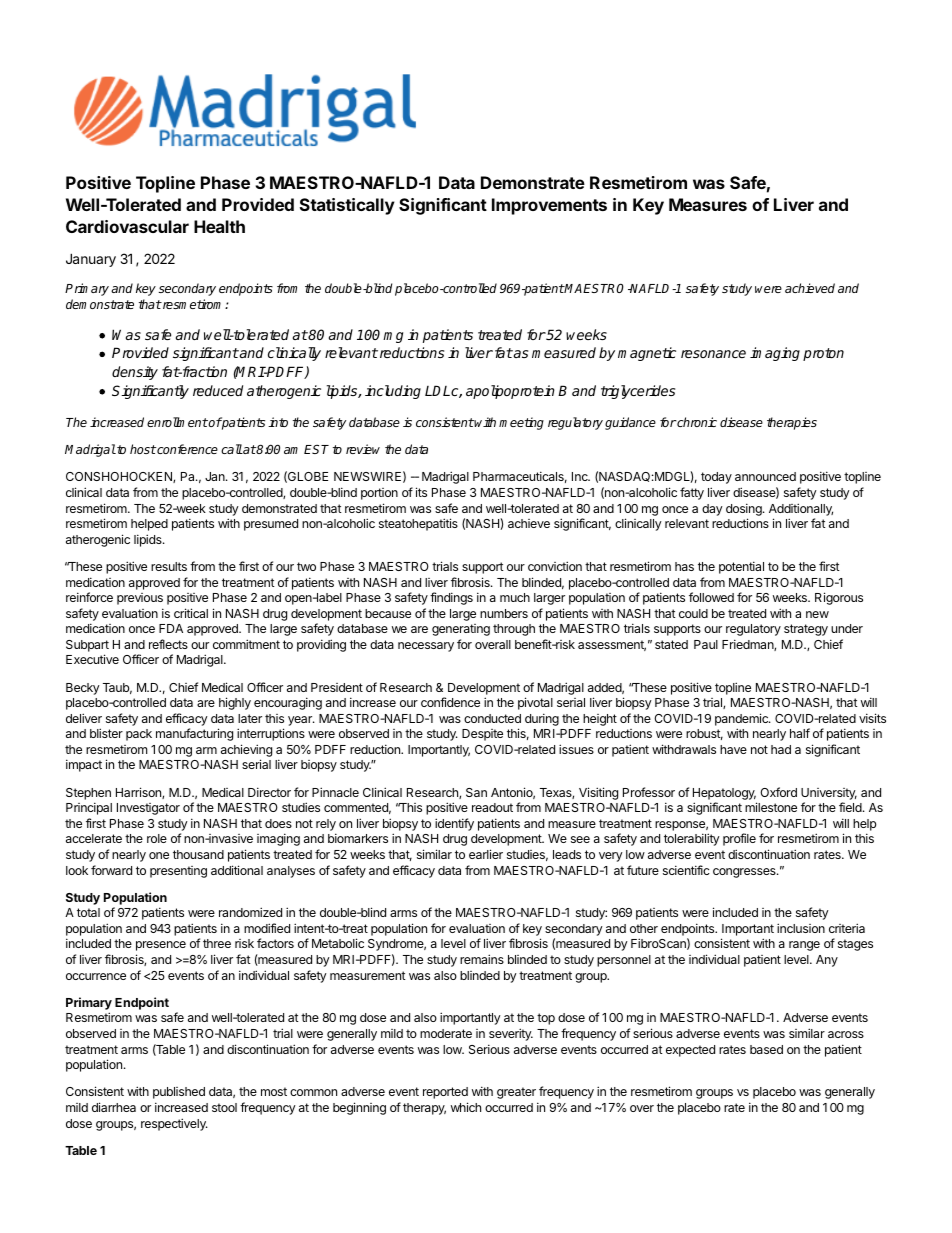 The width and height of the document is (952, 1233). What do you see at coordinates (745, 509) in the document?
I see `dosing` at bounding box center [745, 509].
